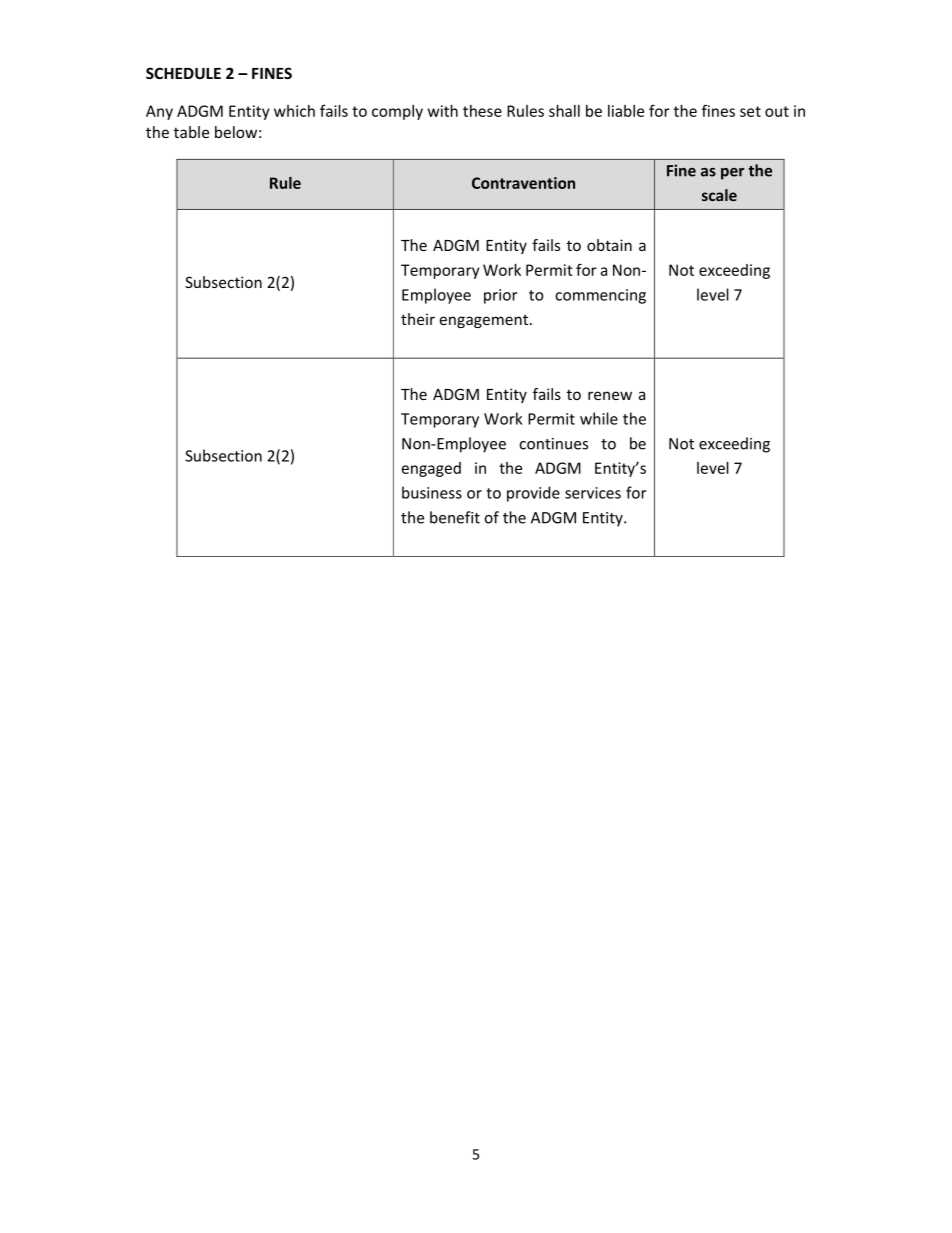  What do you see at coordinates (431, 469) in the screenshot?
I see `engaged` at bounding box center [431, 469].
